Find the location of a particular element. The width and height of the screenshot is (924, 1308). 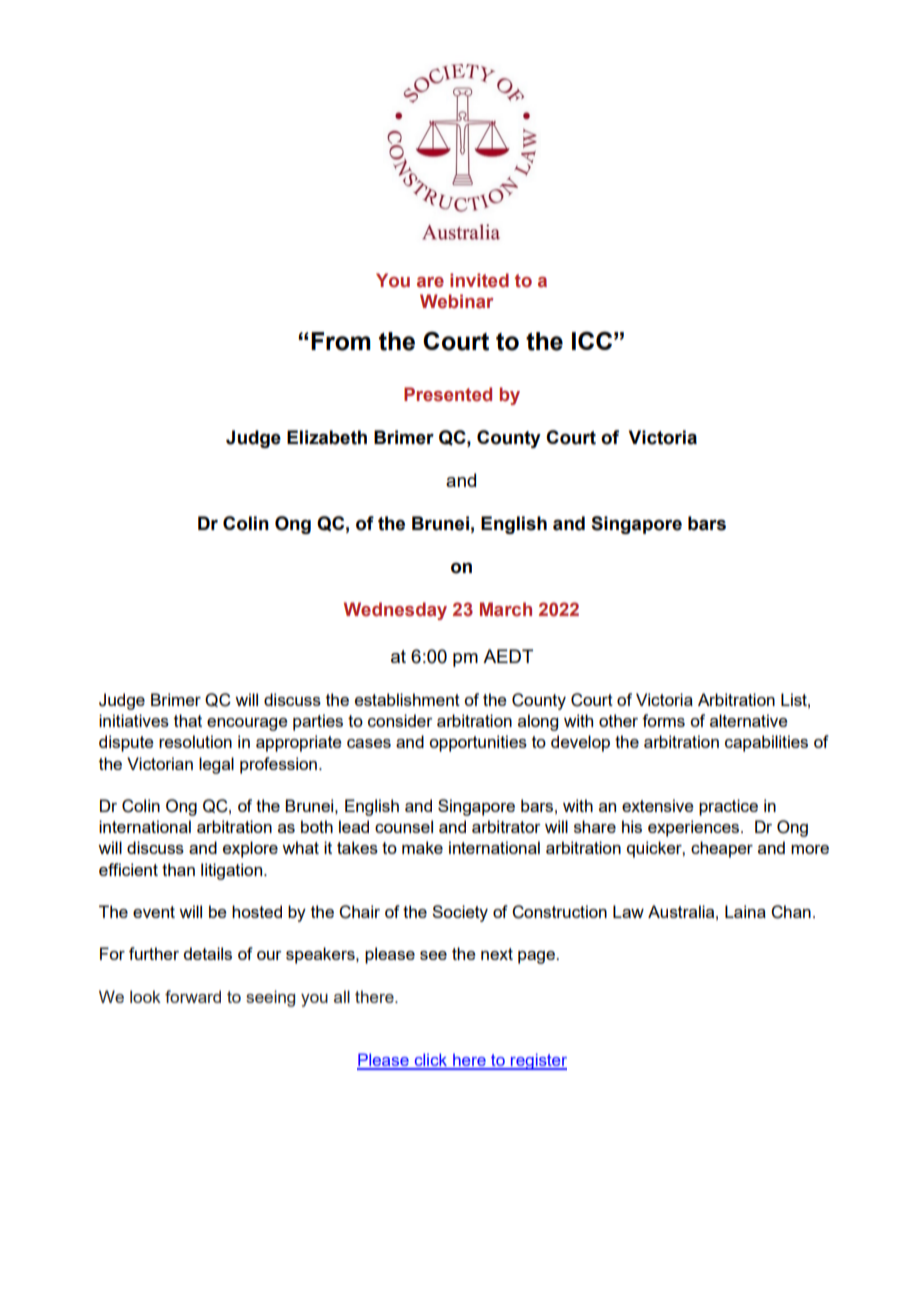

forward is located at coordinates (193, 996).
